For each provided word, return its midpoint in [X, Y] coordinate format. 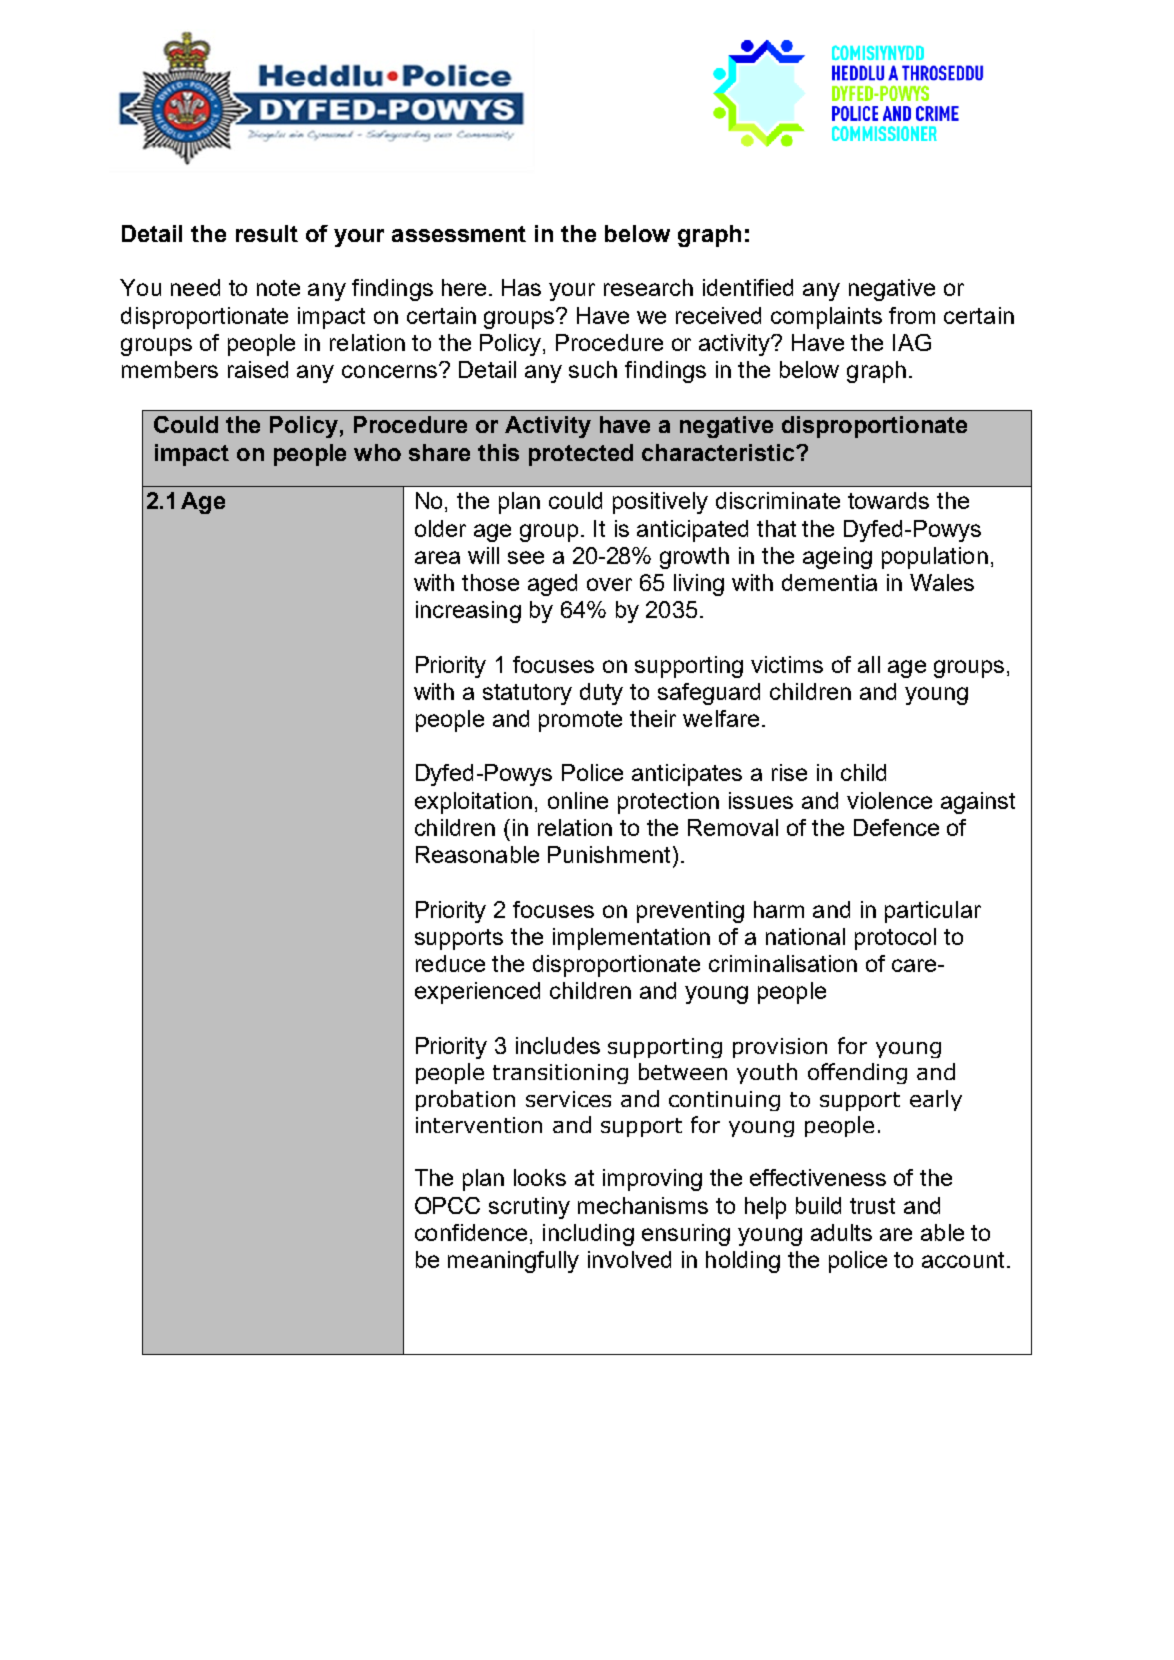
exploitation [473, 803]
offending [857, 1073]
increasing [468, 612]
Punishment [611, 854]
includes [558, 1045]
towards [888, 500]
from [912, 315]
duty [601, 694]
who [377, 452]
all [869, 664]
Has [521, 287]
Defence [896, 827]
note [278, 288]
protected [581, 455]
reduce [450, 963]
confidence [471, 1232]
